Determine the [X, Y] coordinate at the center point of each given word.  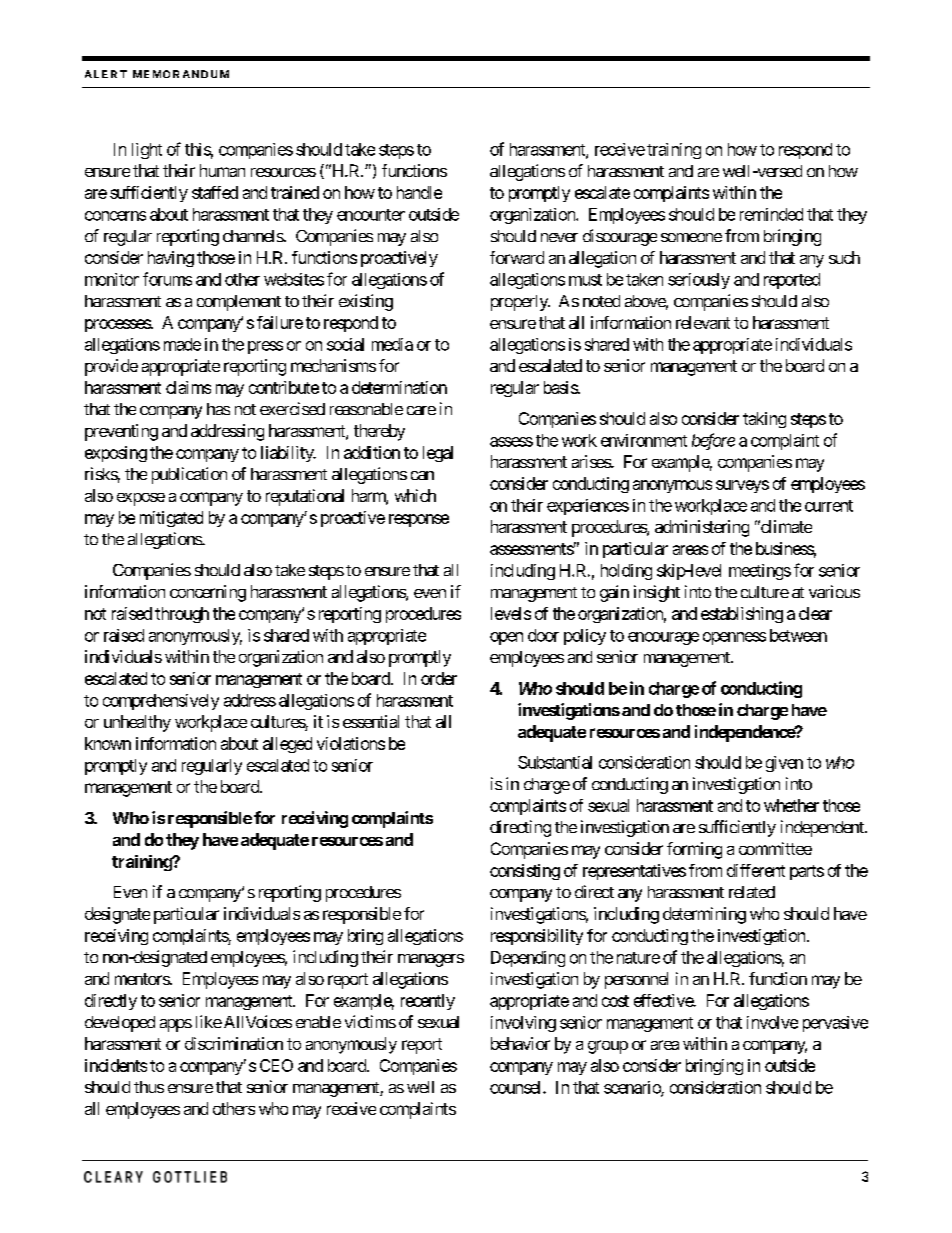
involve [772, 1022]
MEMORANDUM [181, 74]
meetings [760, 572]
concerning [208, 593]
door [543, 635]
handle [419, 192]
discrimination [234, 1043]
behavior [520, 1043]
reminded [771, 214]
